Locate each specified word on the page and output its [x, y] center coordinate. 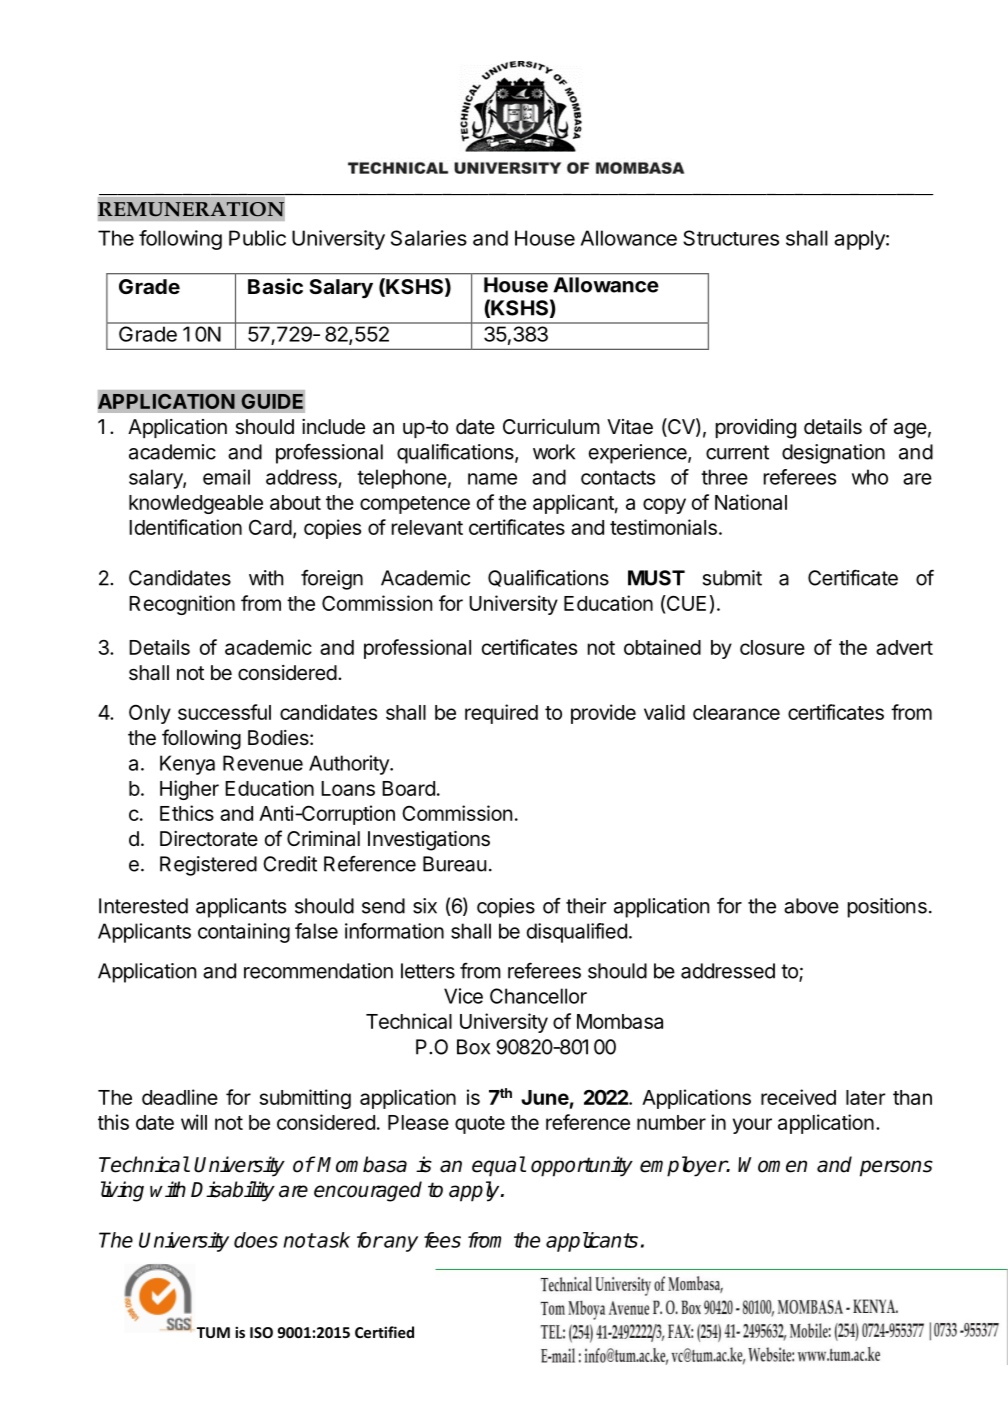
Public [257, 238]
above [811, 906]
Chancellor [538, 996]
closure [772, 647]
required [501, 714]
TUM [213, 1332]
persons [896, 1168]
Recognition [182, 605]
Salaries [429, 238]
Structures [731, 238]
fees [442, 1240]
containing [244, 933]
